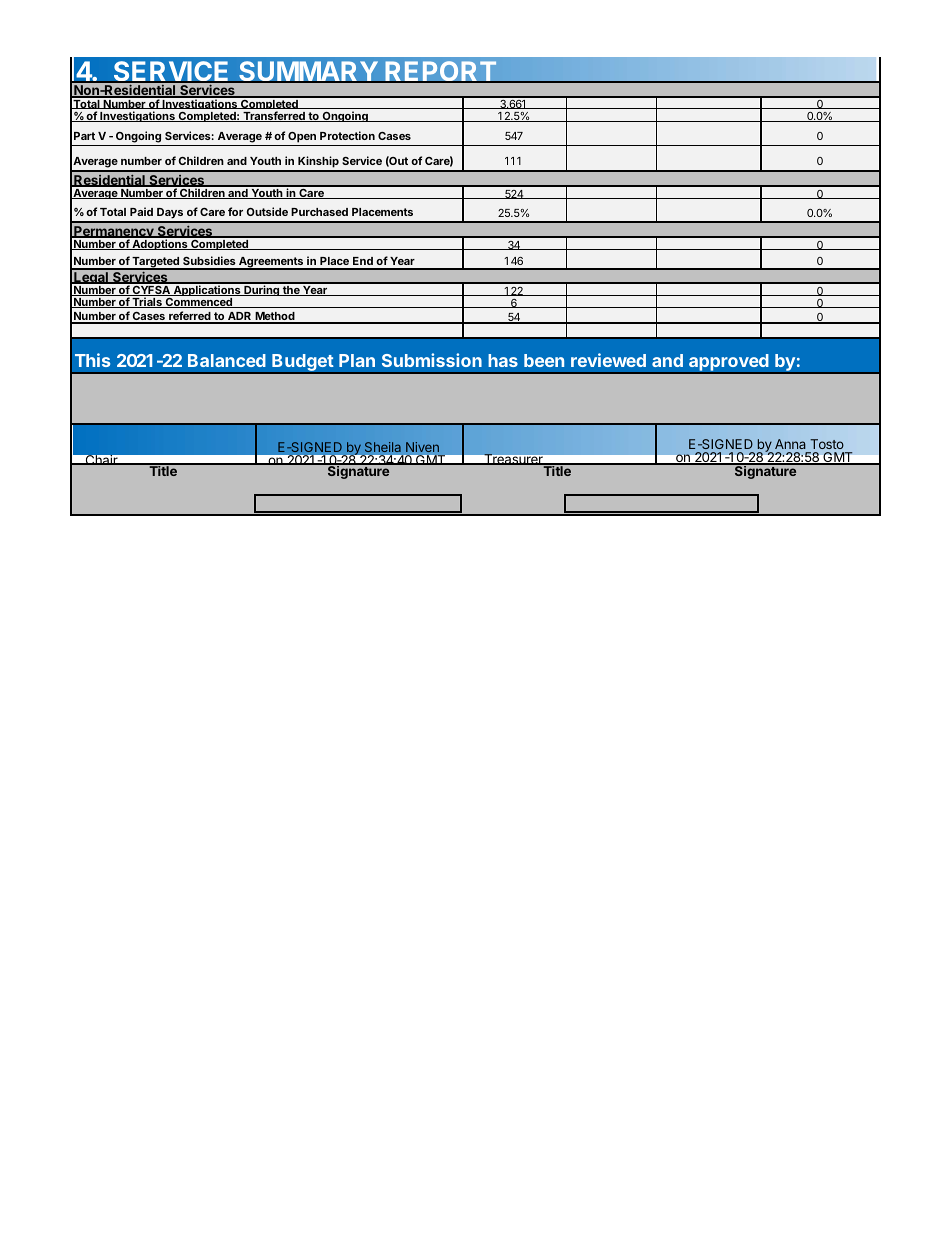 The width and height of the page is (952, 1233). What do you see at coordinates (147, 302) in the page?
I see `Trials` at bounding box center [147, 302].
